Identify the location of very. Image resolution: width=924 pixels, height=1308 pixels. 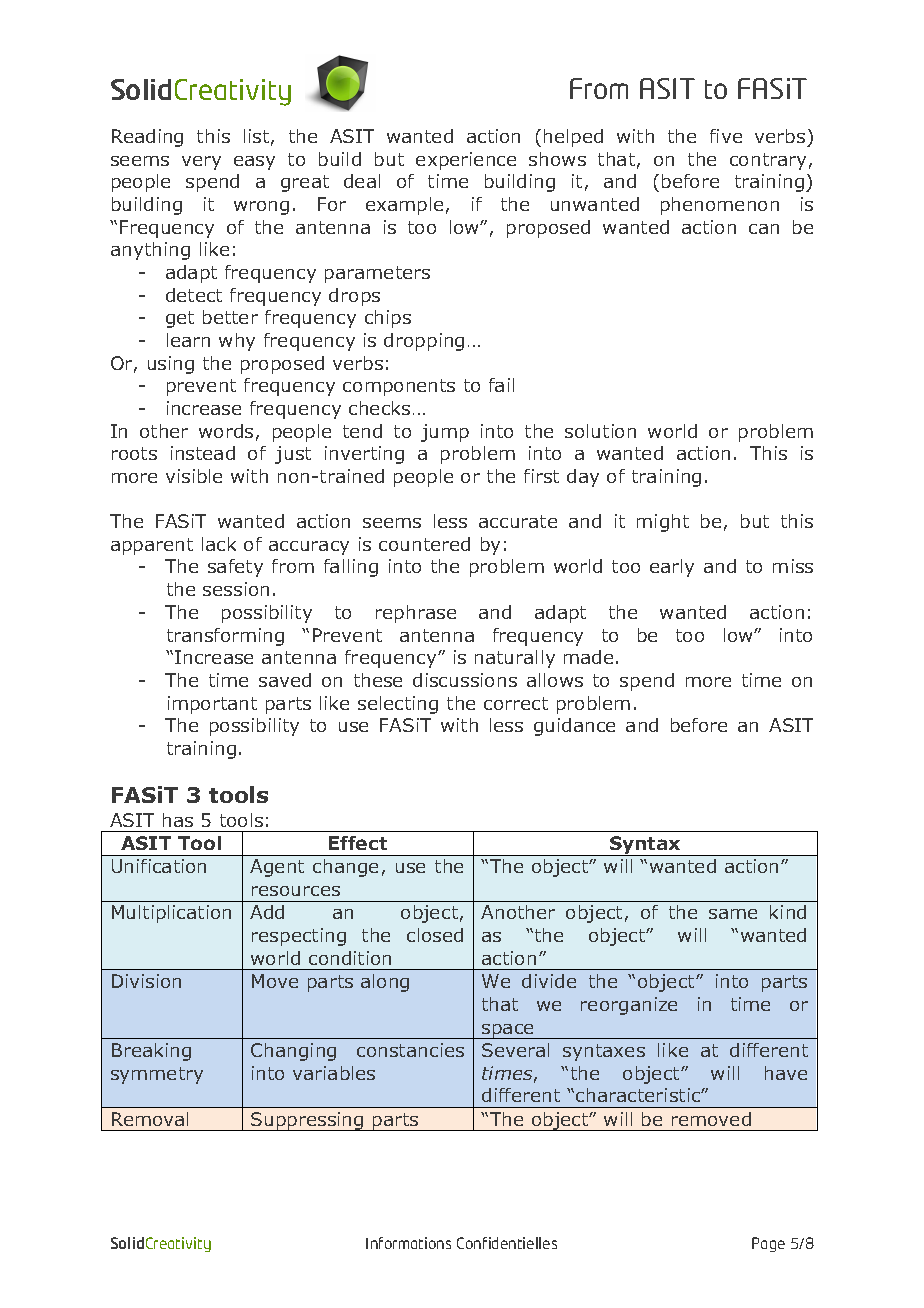
(201, 163).
